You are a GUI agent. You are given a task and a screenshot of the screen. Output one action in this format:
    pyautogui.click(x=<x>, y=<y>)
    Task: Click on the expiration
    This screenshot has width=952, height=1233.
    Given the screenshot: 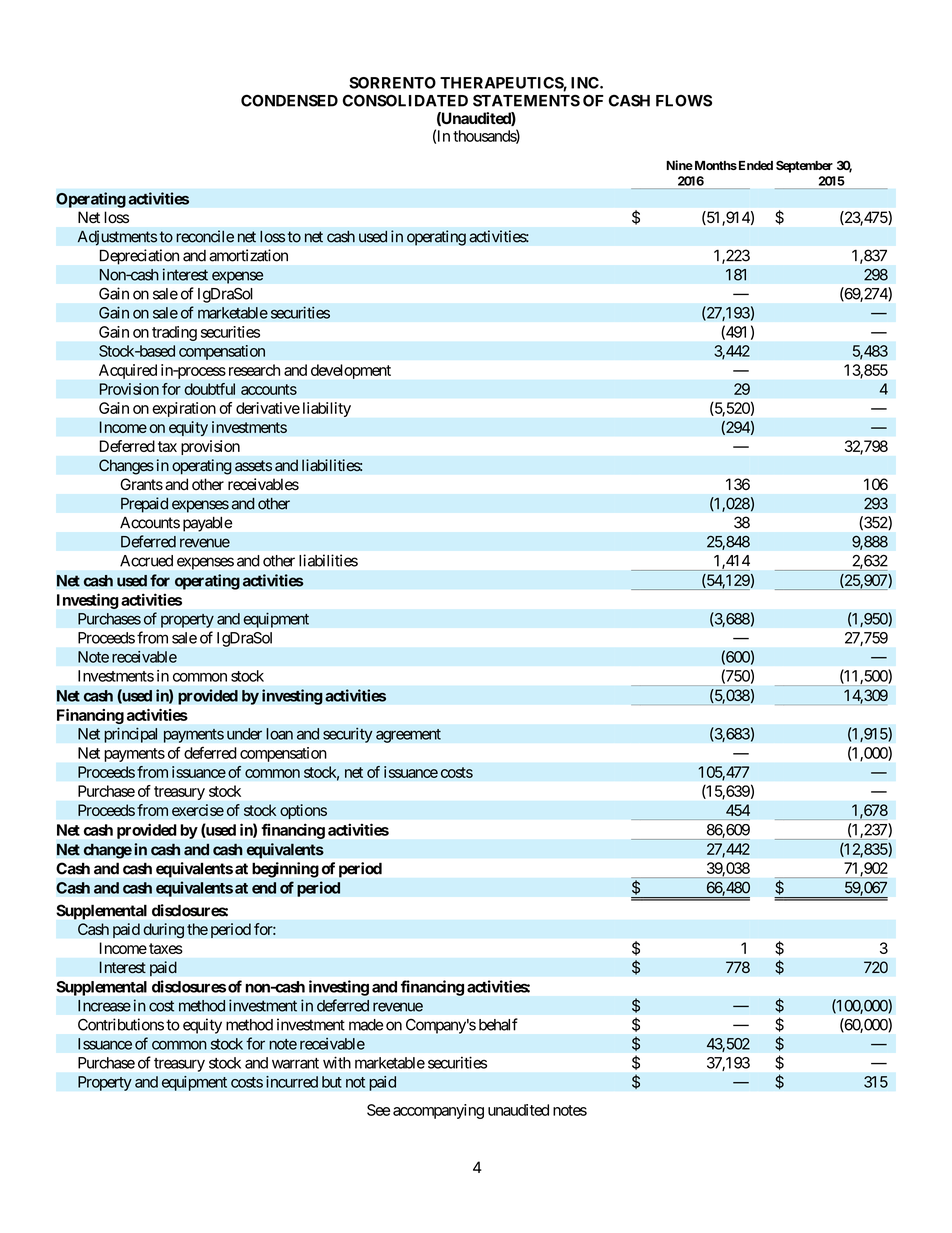 What is the action you would take?
    pyautogui.click(x=184, y=409)
